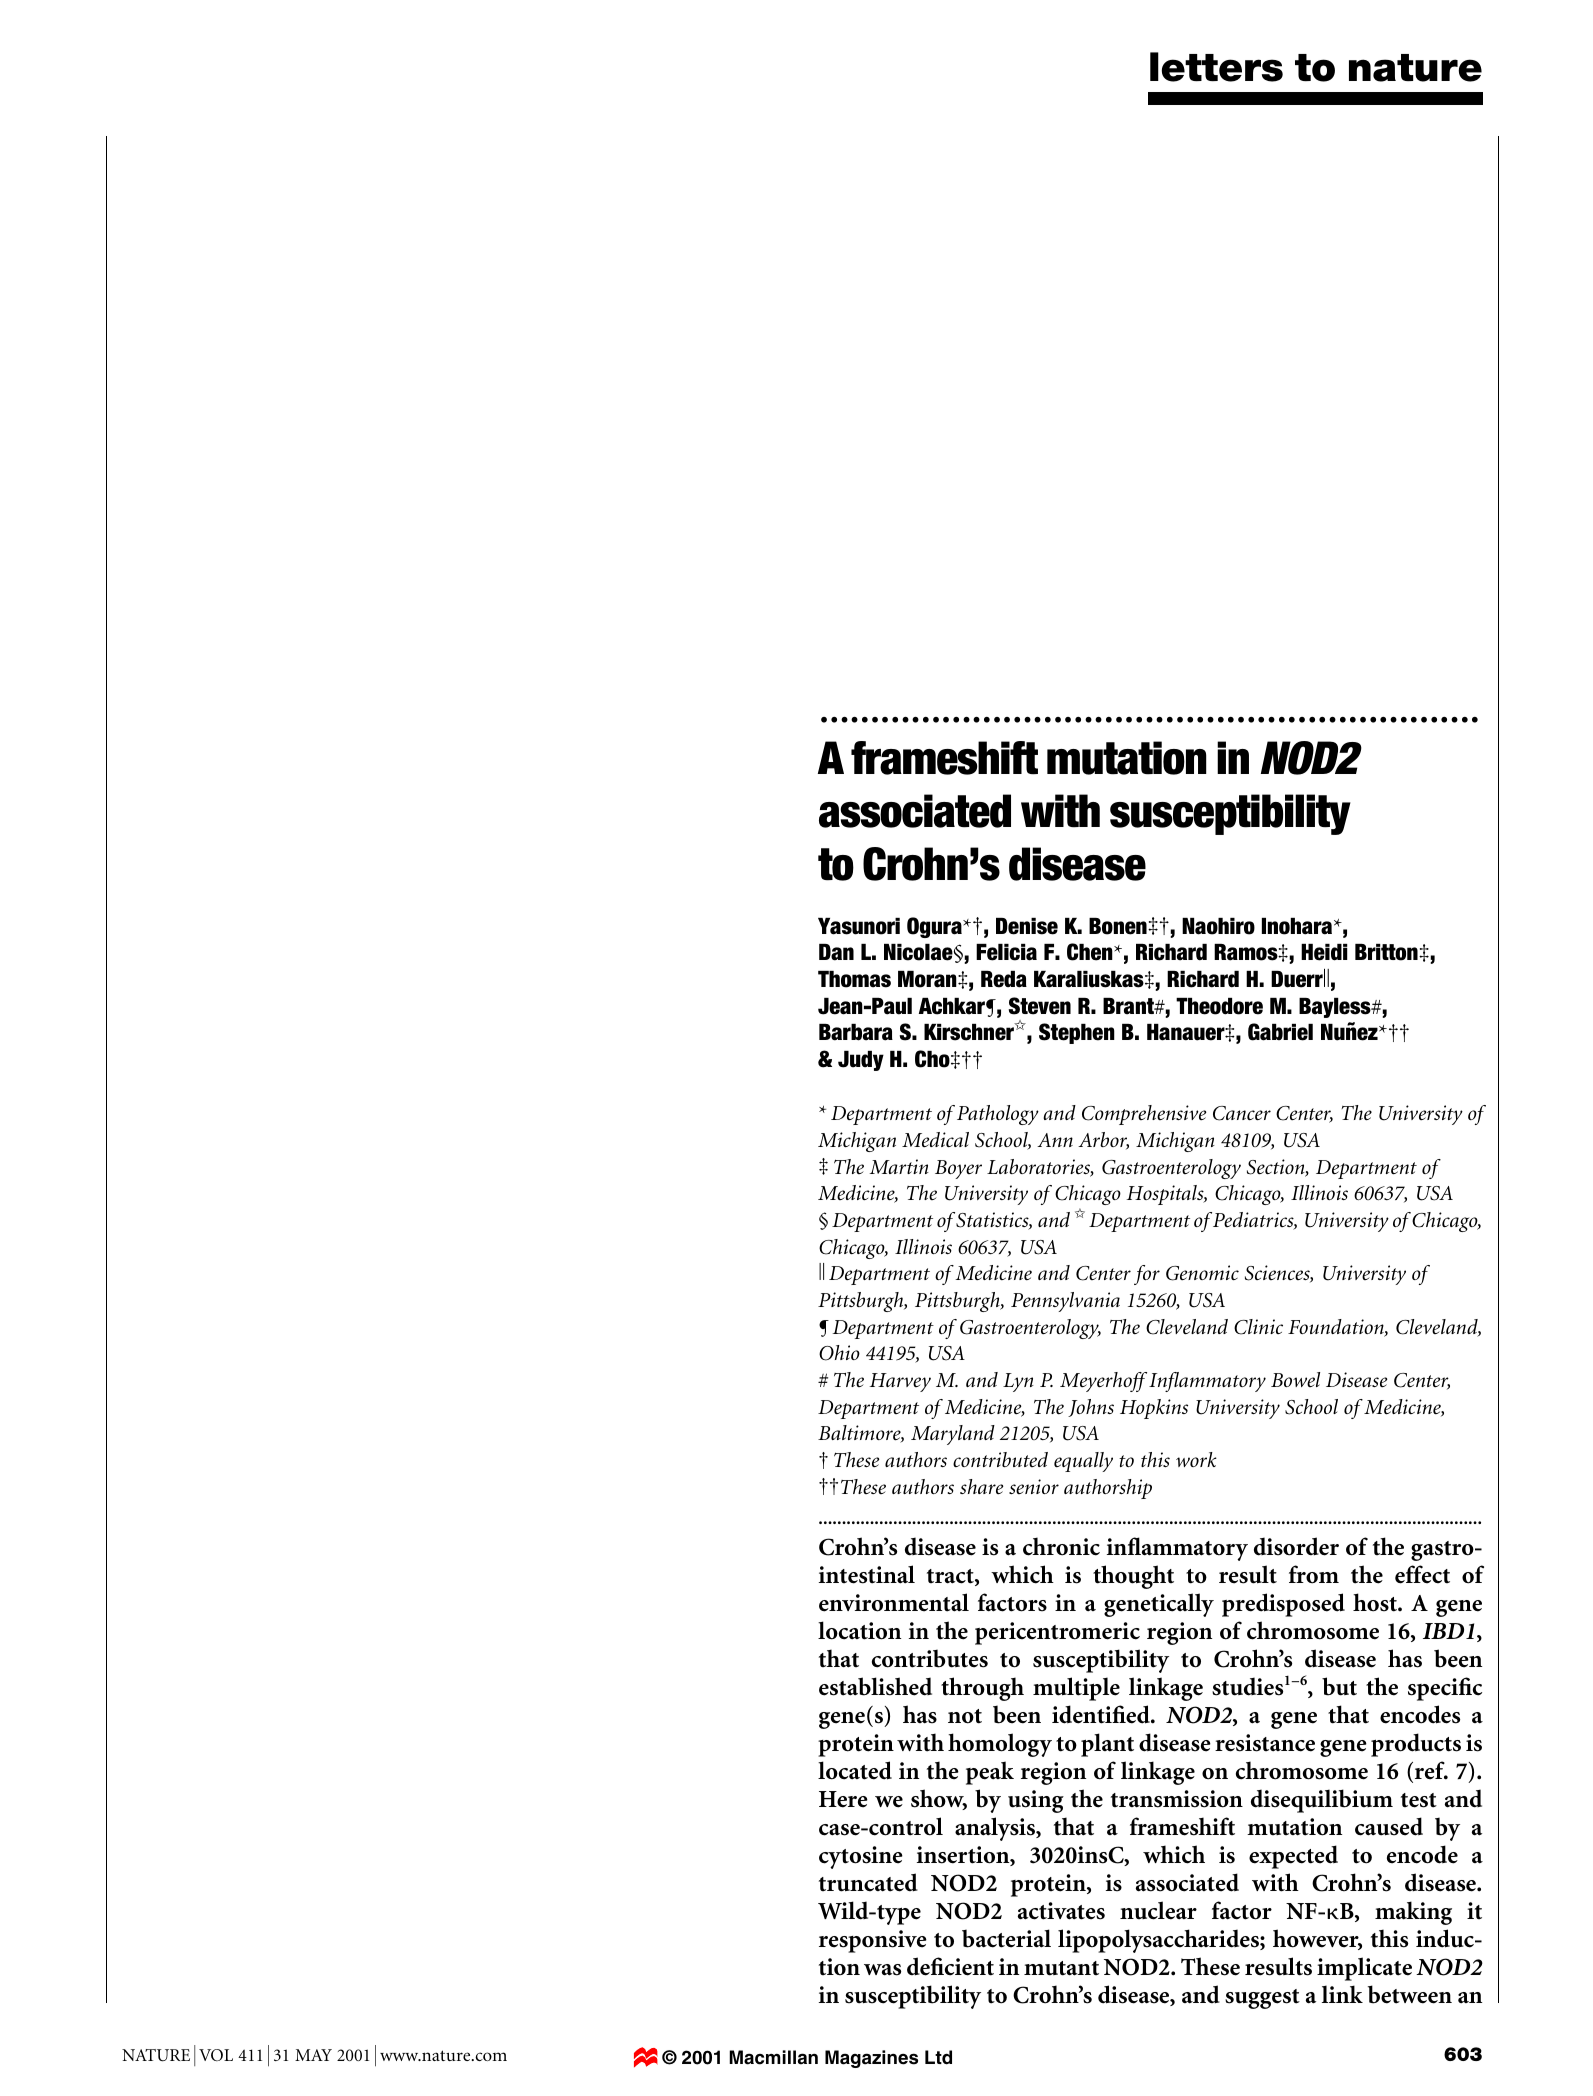 Image resolution: width=1593 pixels, height=2096 pixels. Describe the element at coordinates (854, 979) in the image. I see `Thomas` at that location.
